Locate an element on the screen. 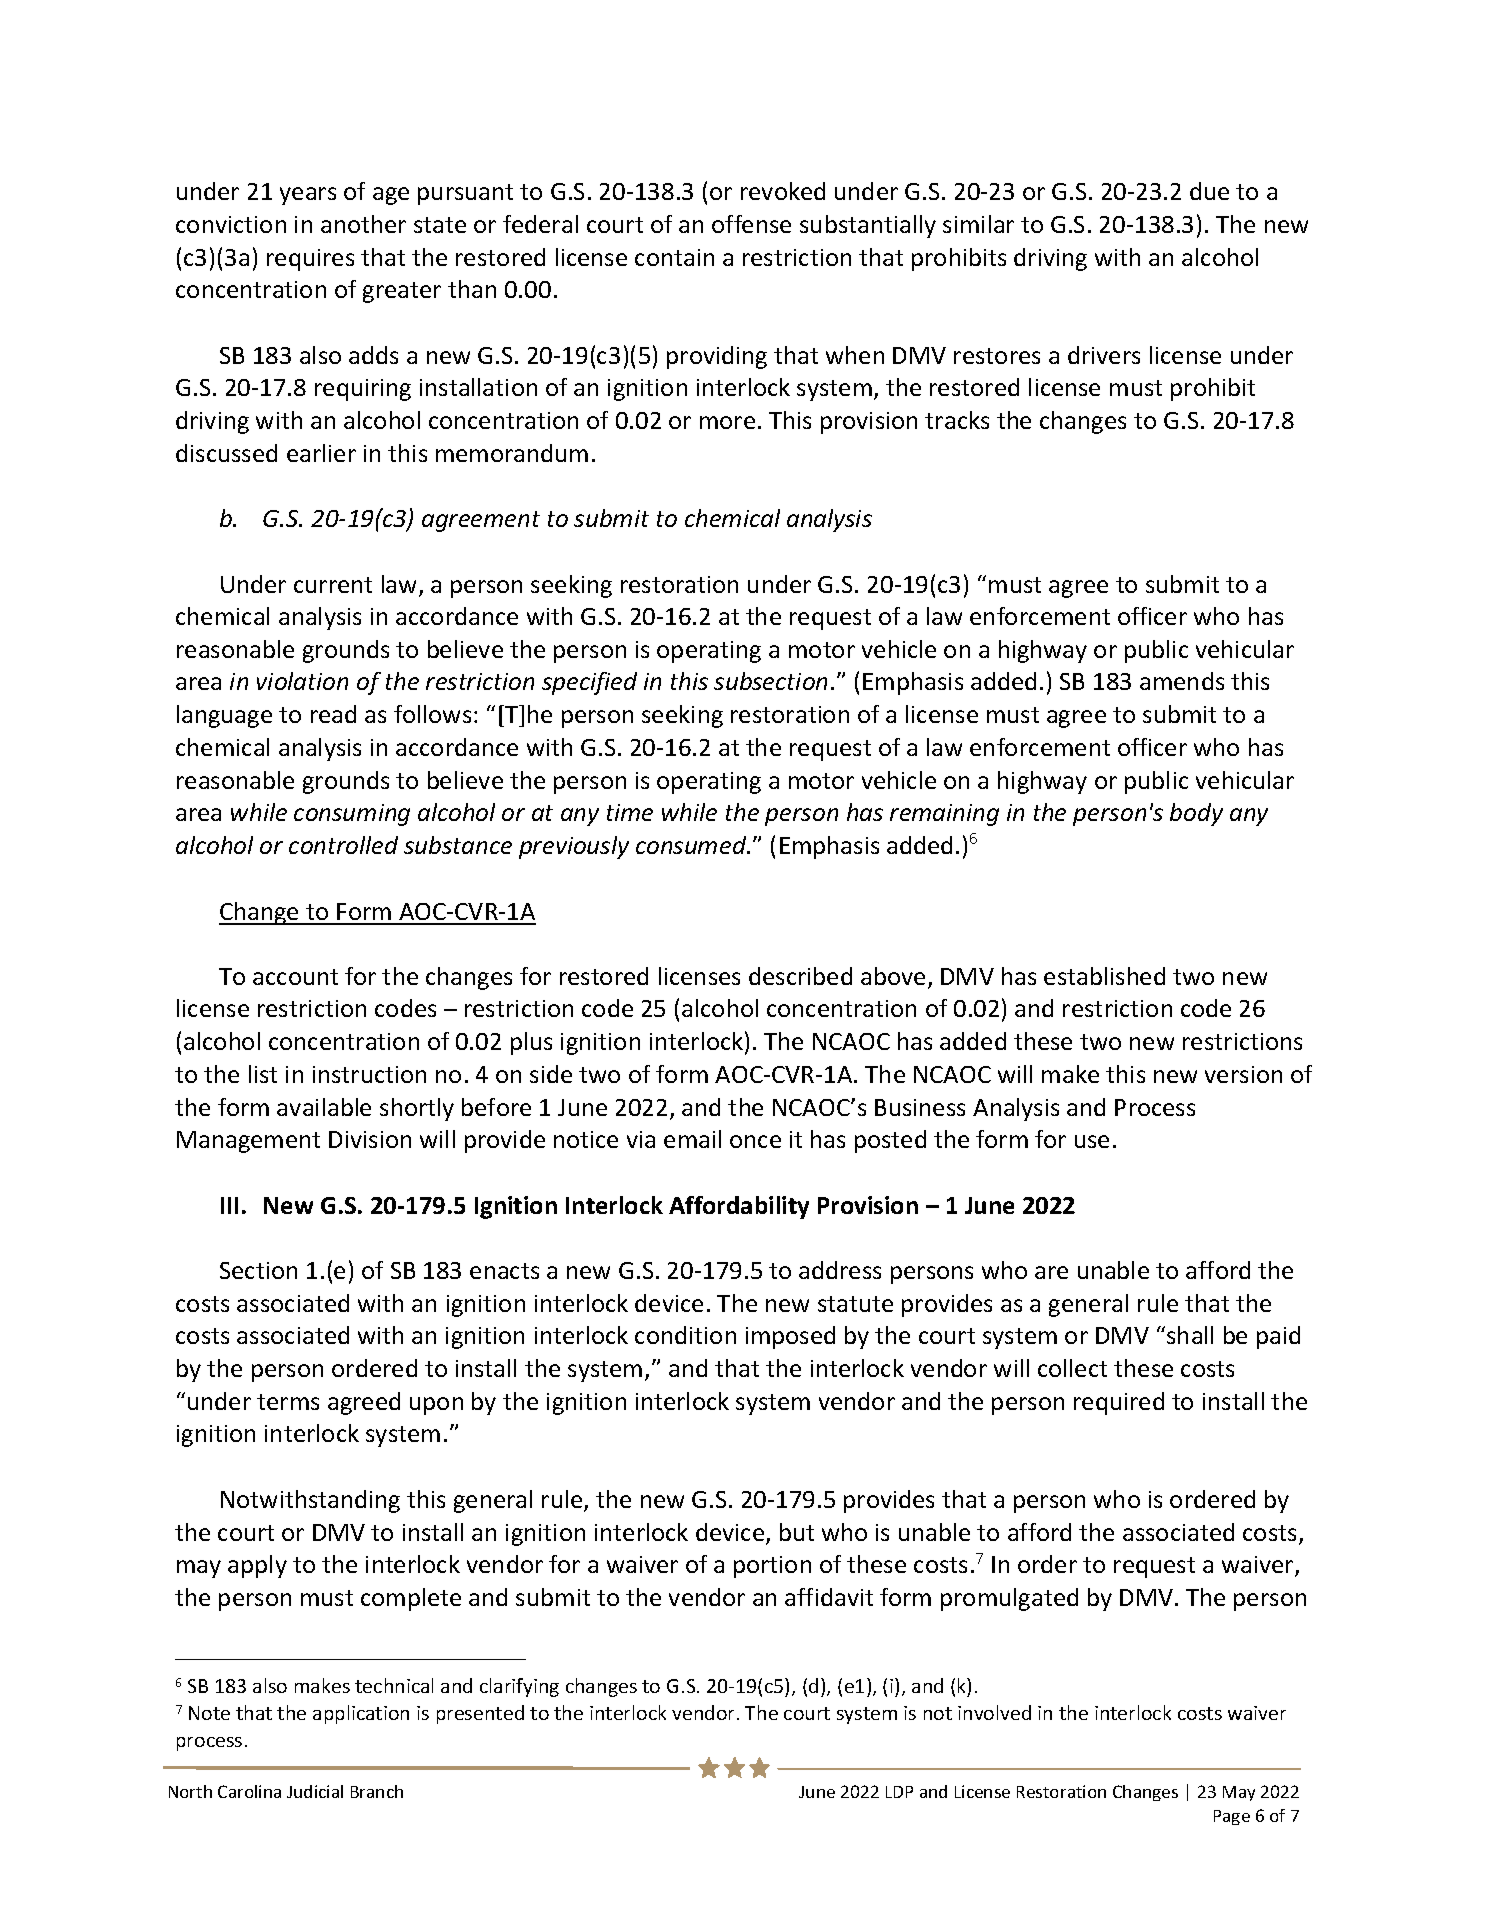 The width and height of the screenshot is (1490, 1928). address is located at coordinates (840, 1270).
